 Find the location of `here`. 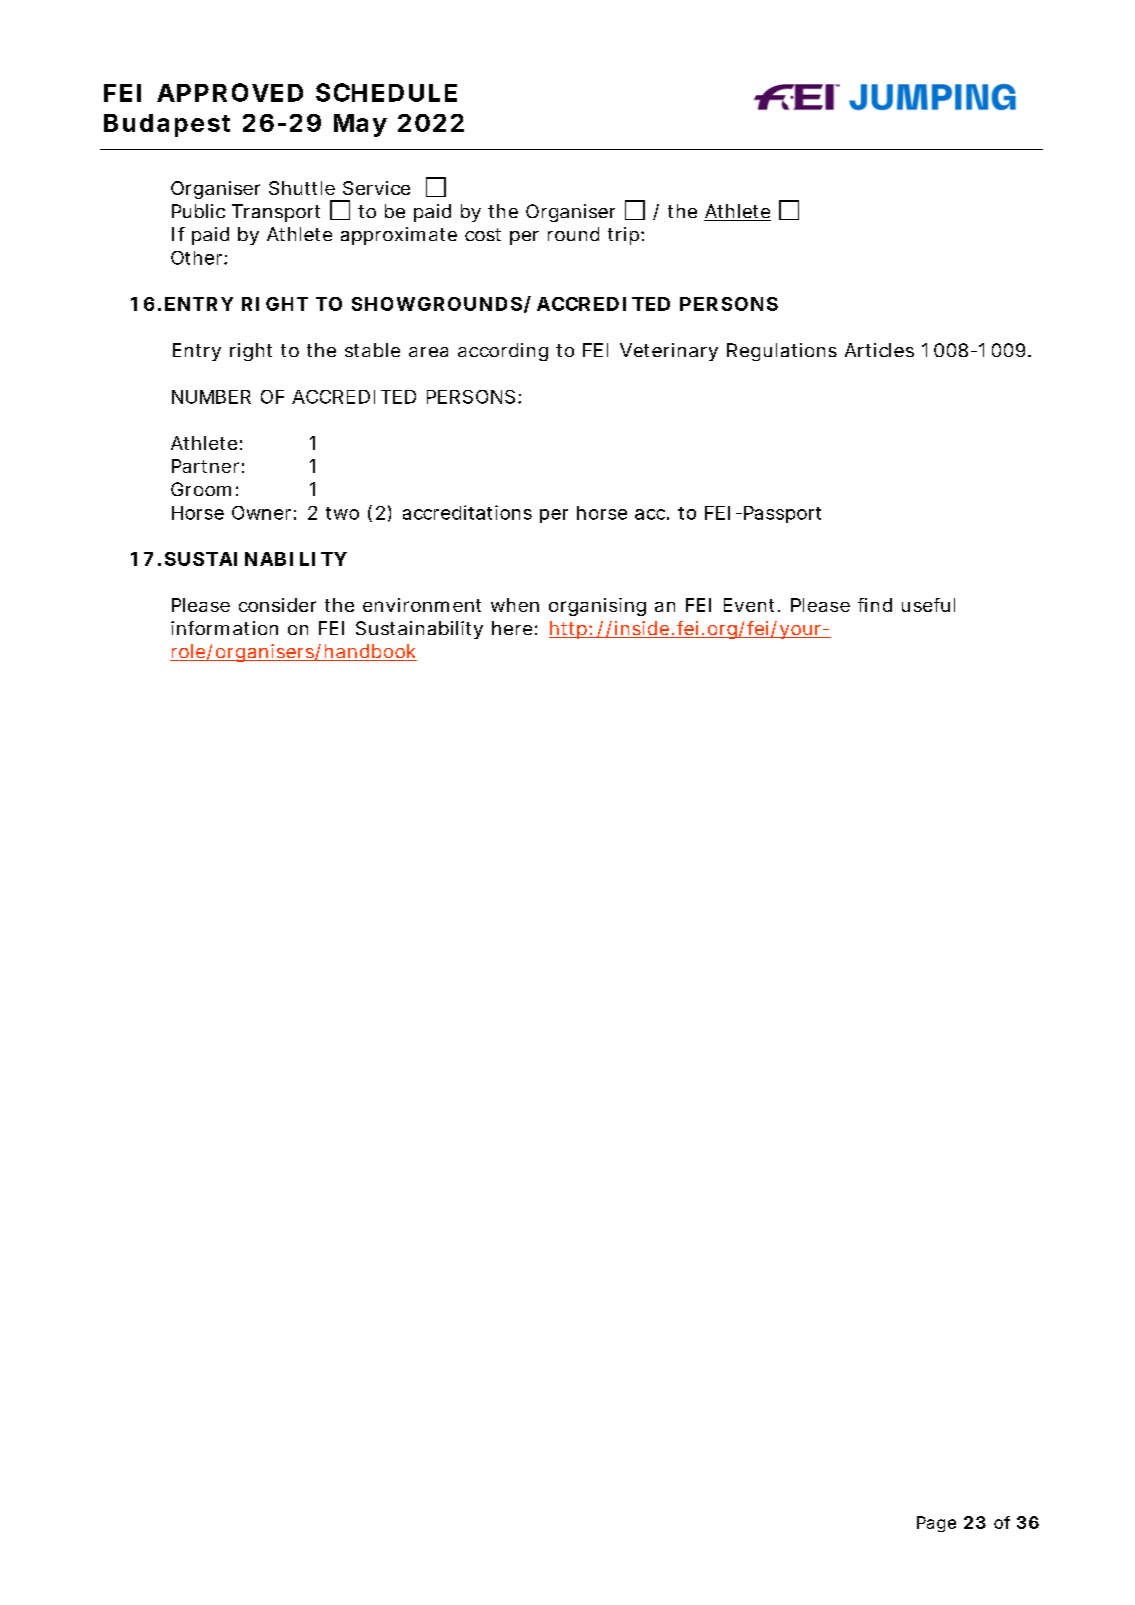

here is located at coordinates (512, 628).
